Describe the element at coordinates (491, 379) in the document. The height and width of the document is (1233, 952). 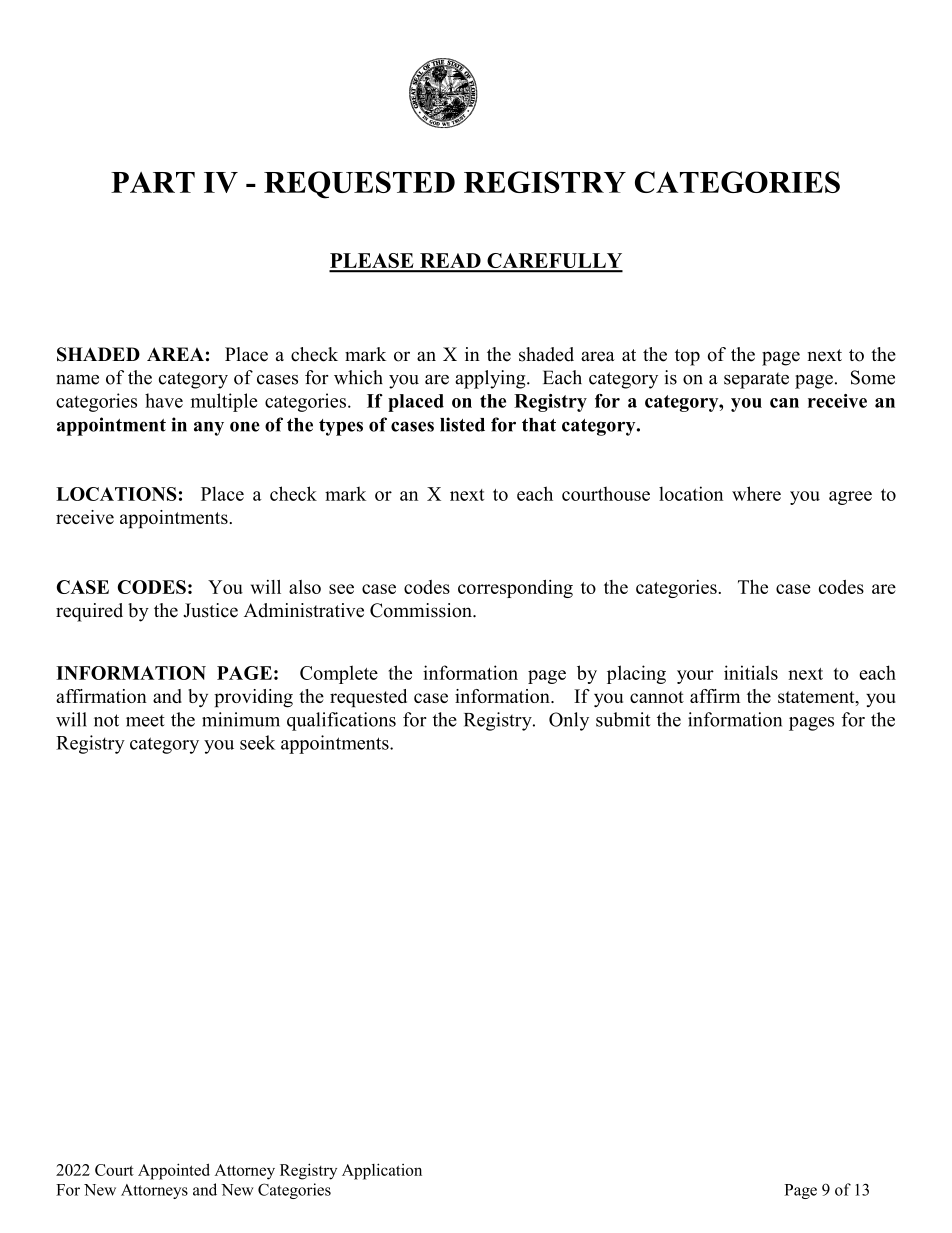
I see `applying` at that location.
